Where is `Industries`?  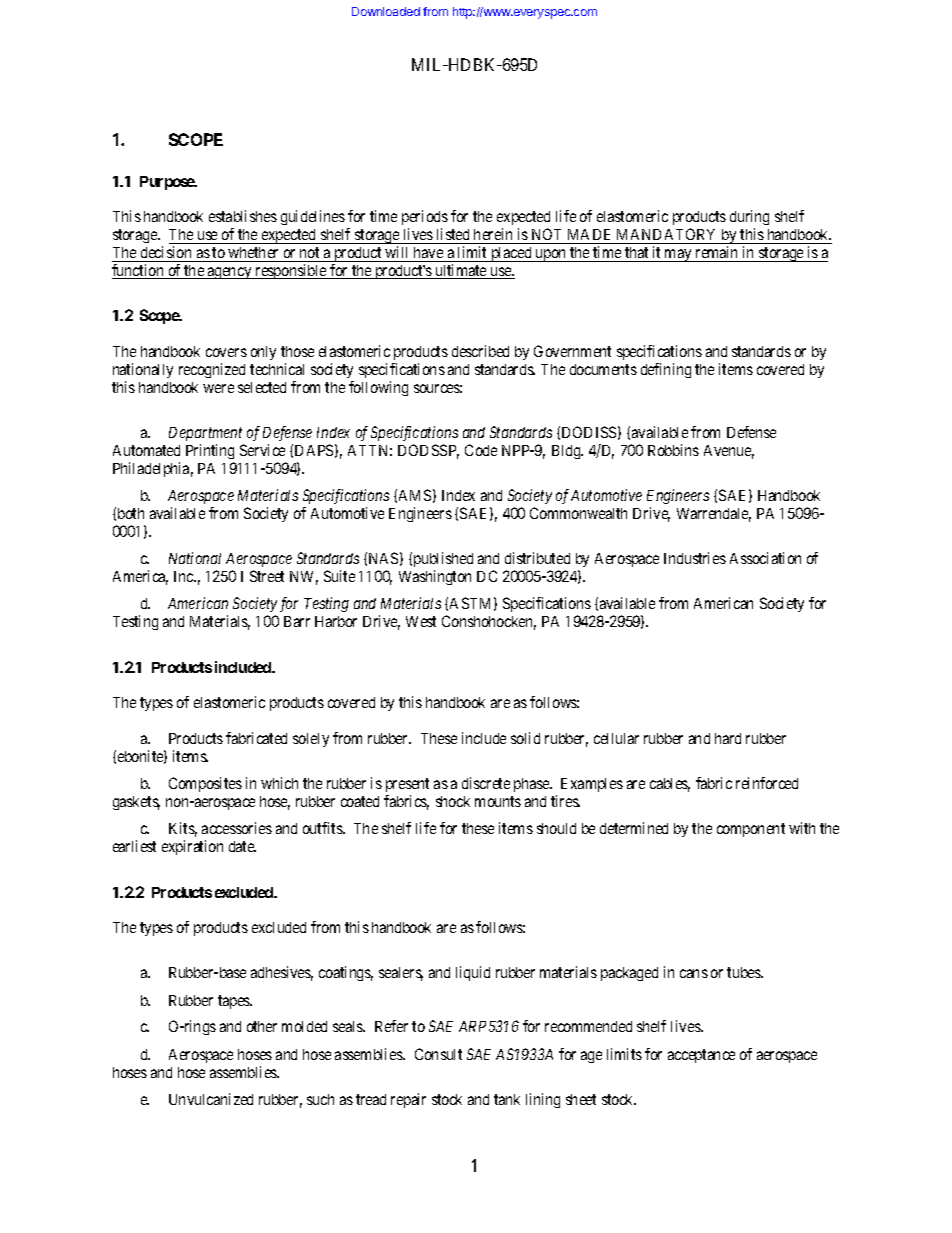 Industries is located at coordinates (695, 558).
